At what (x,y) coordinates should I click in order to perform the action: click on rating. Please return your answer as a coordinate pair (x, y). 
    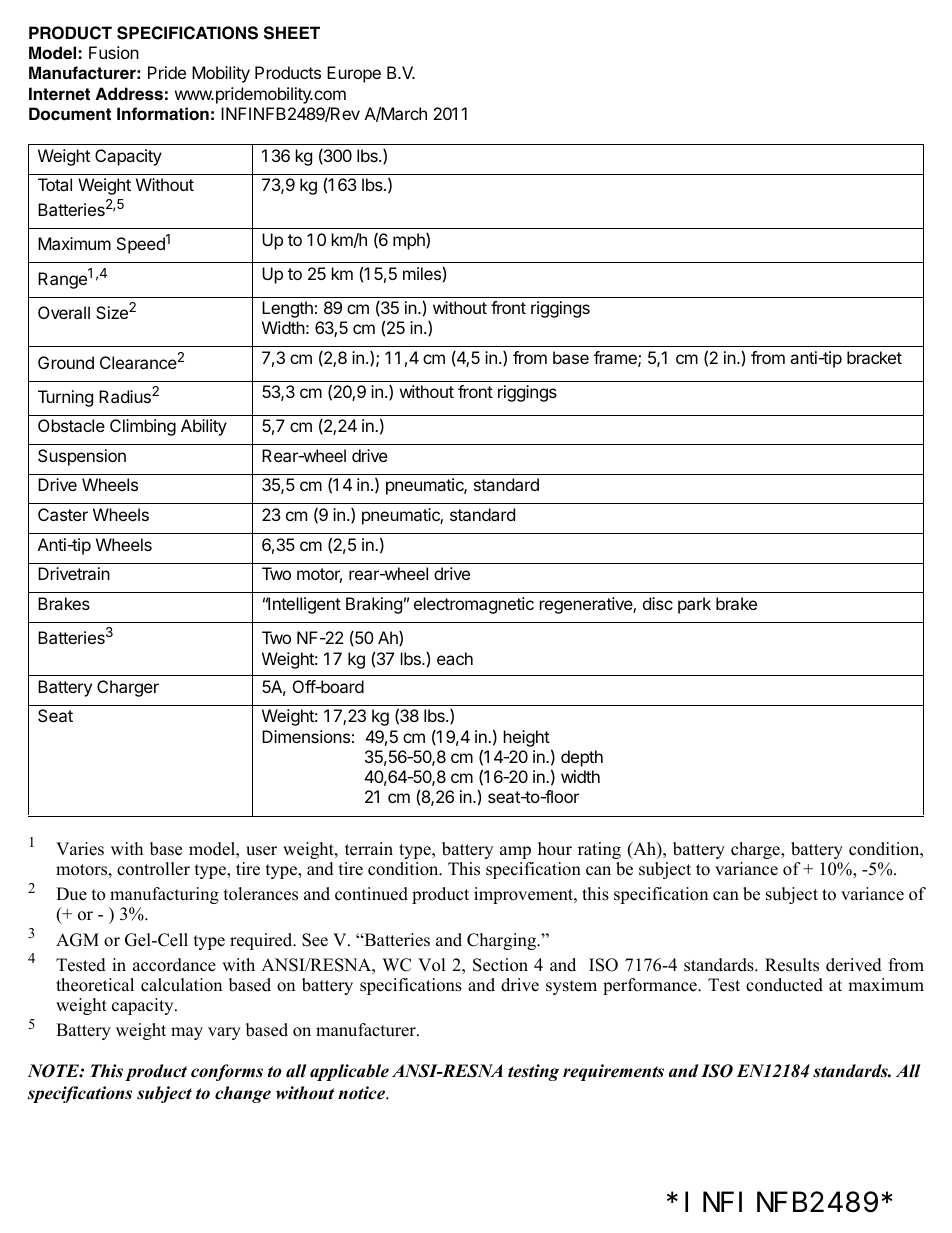
    Looking at the image, I should click on (599, 850).
